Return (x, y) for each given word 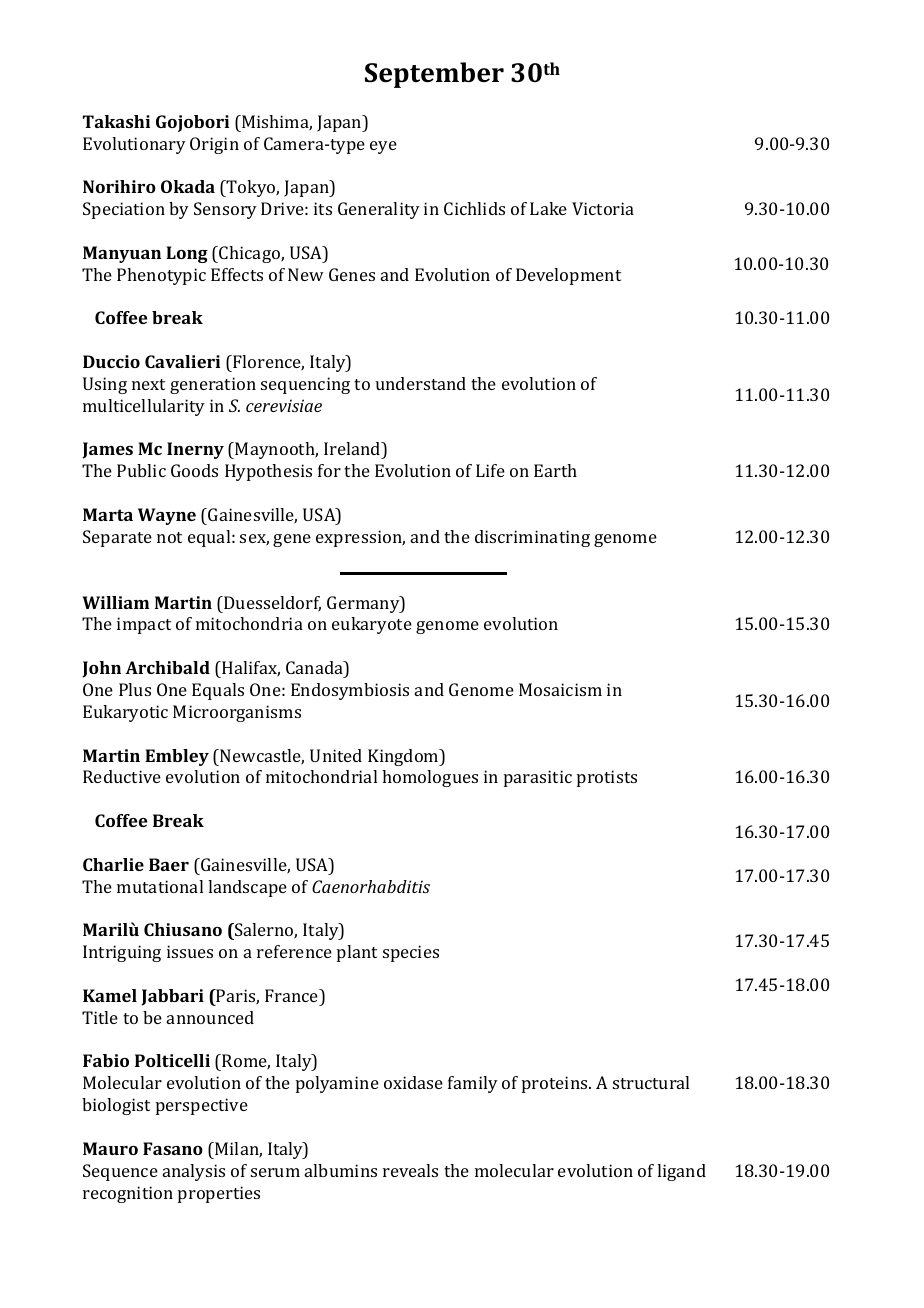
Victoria (603, 208)
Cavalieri (182, 361)
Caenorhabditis (371, 886)
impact (144, 625)
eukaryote (372, 625)
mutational (160, 886)
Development (568, 276)
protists (607, 778)
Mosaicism (560, 689)
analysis (194, 1172)
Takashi (116, 121)
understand (421, 383)
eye (383, 147)
